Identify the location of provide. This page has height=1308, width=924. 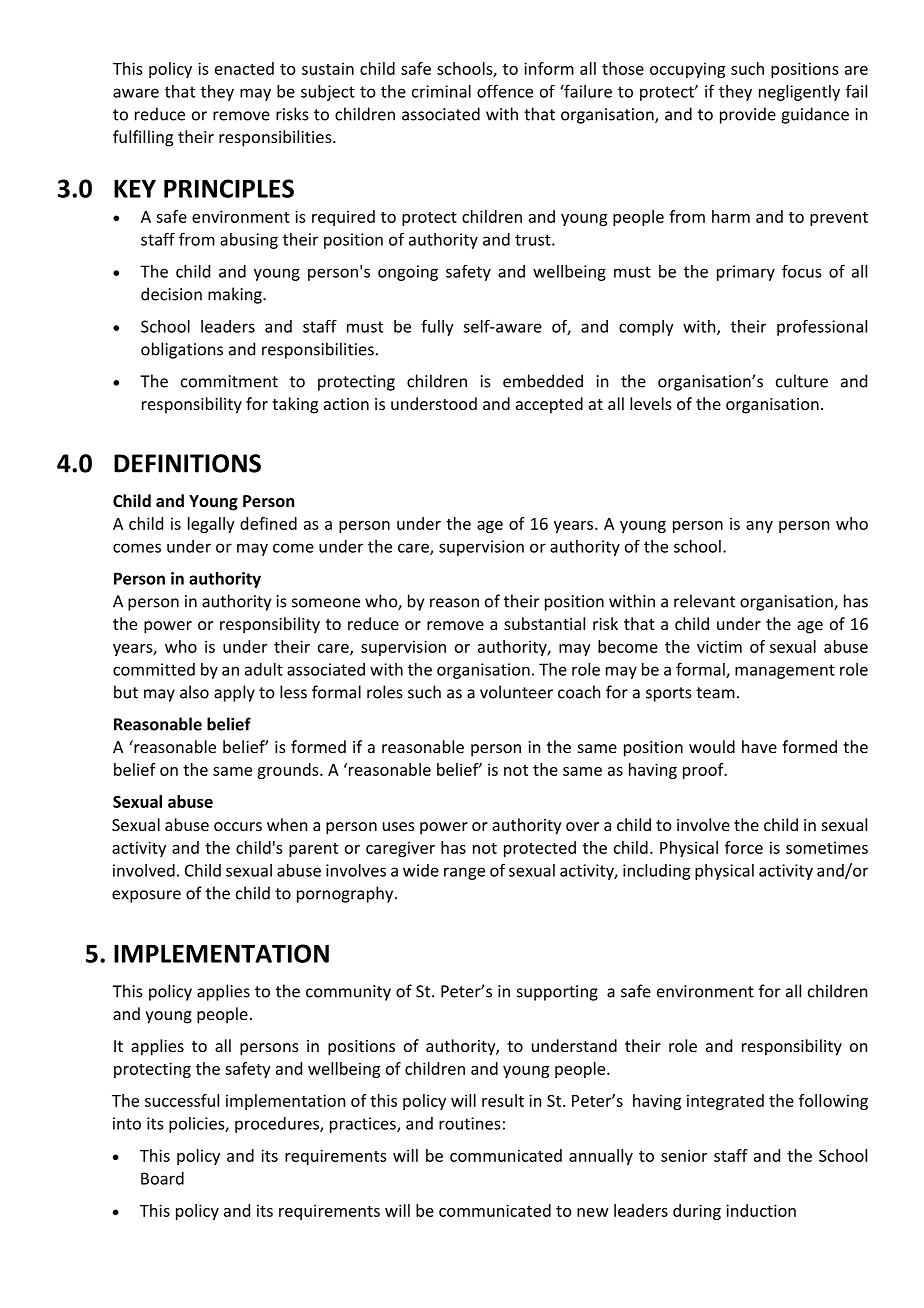
(748, 115).
